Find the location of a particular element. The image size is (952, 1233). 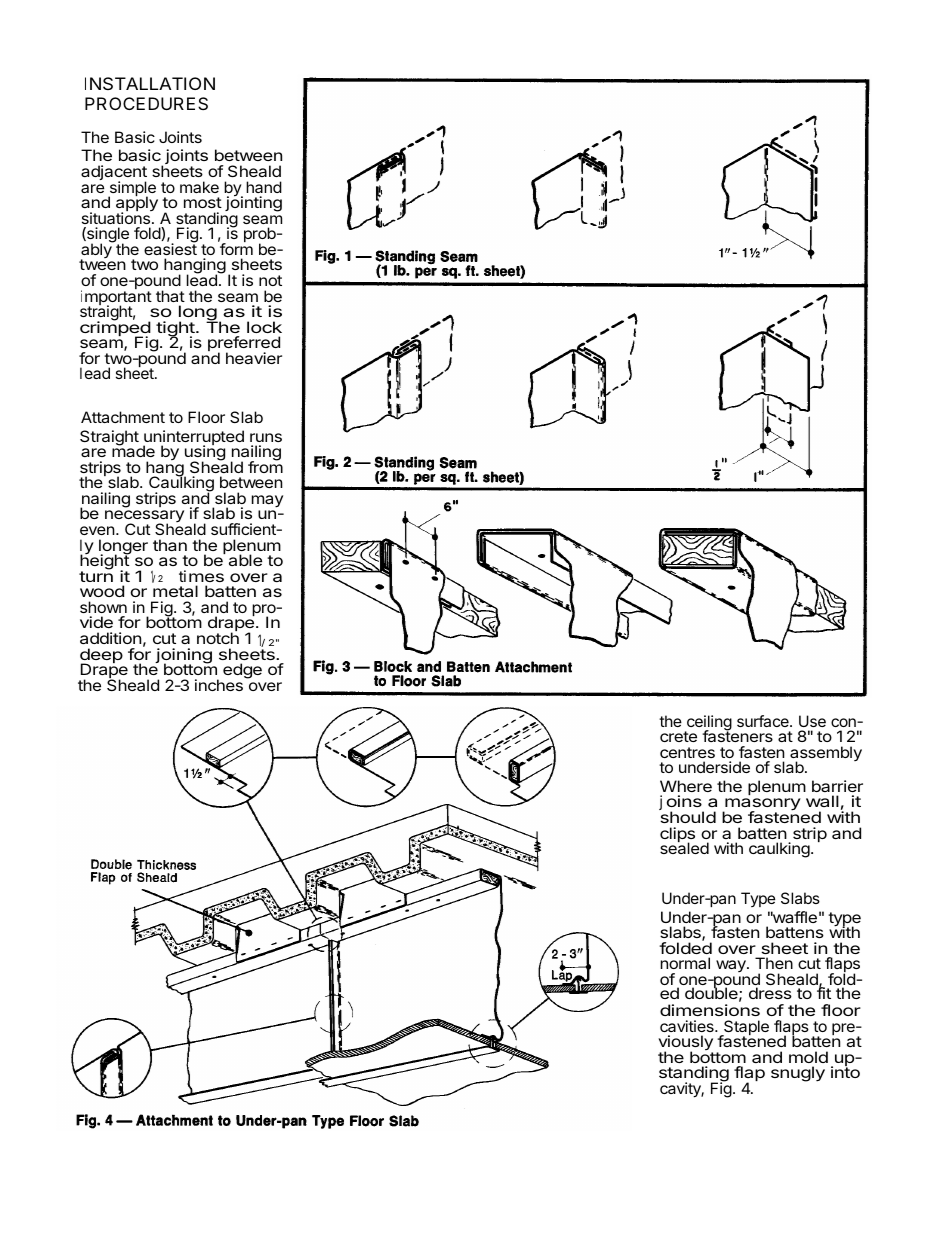

metal is located at coordinates (175, 591).
